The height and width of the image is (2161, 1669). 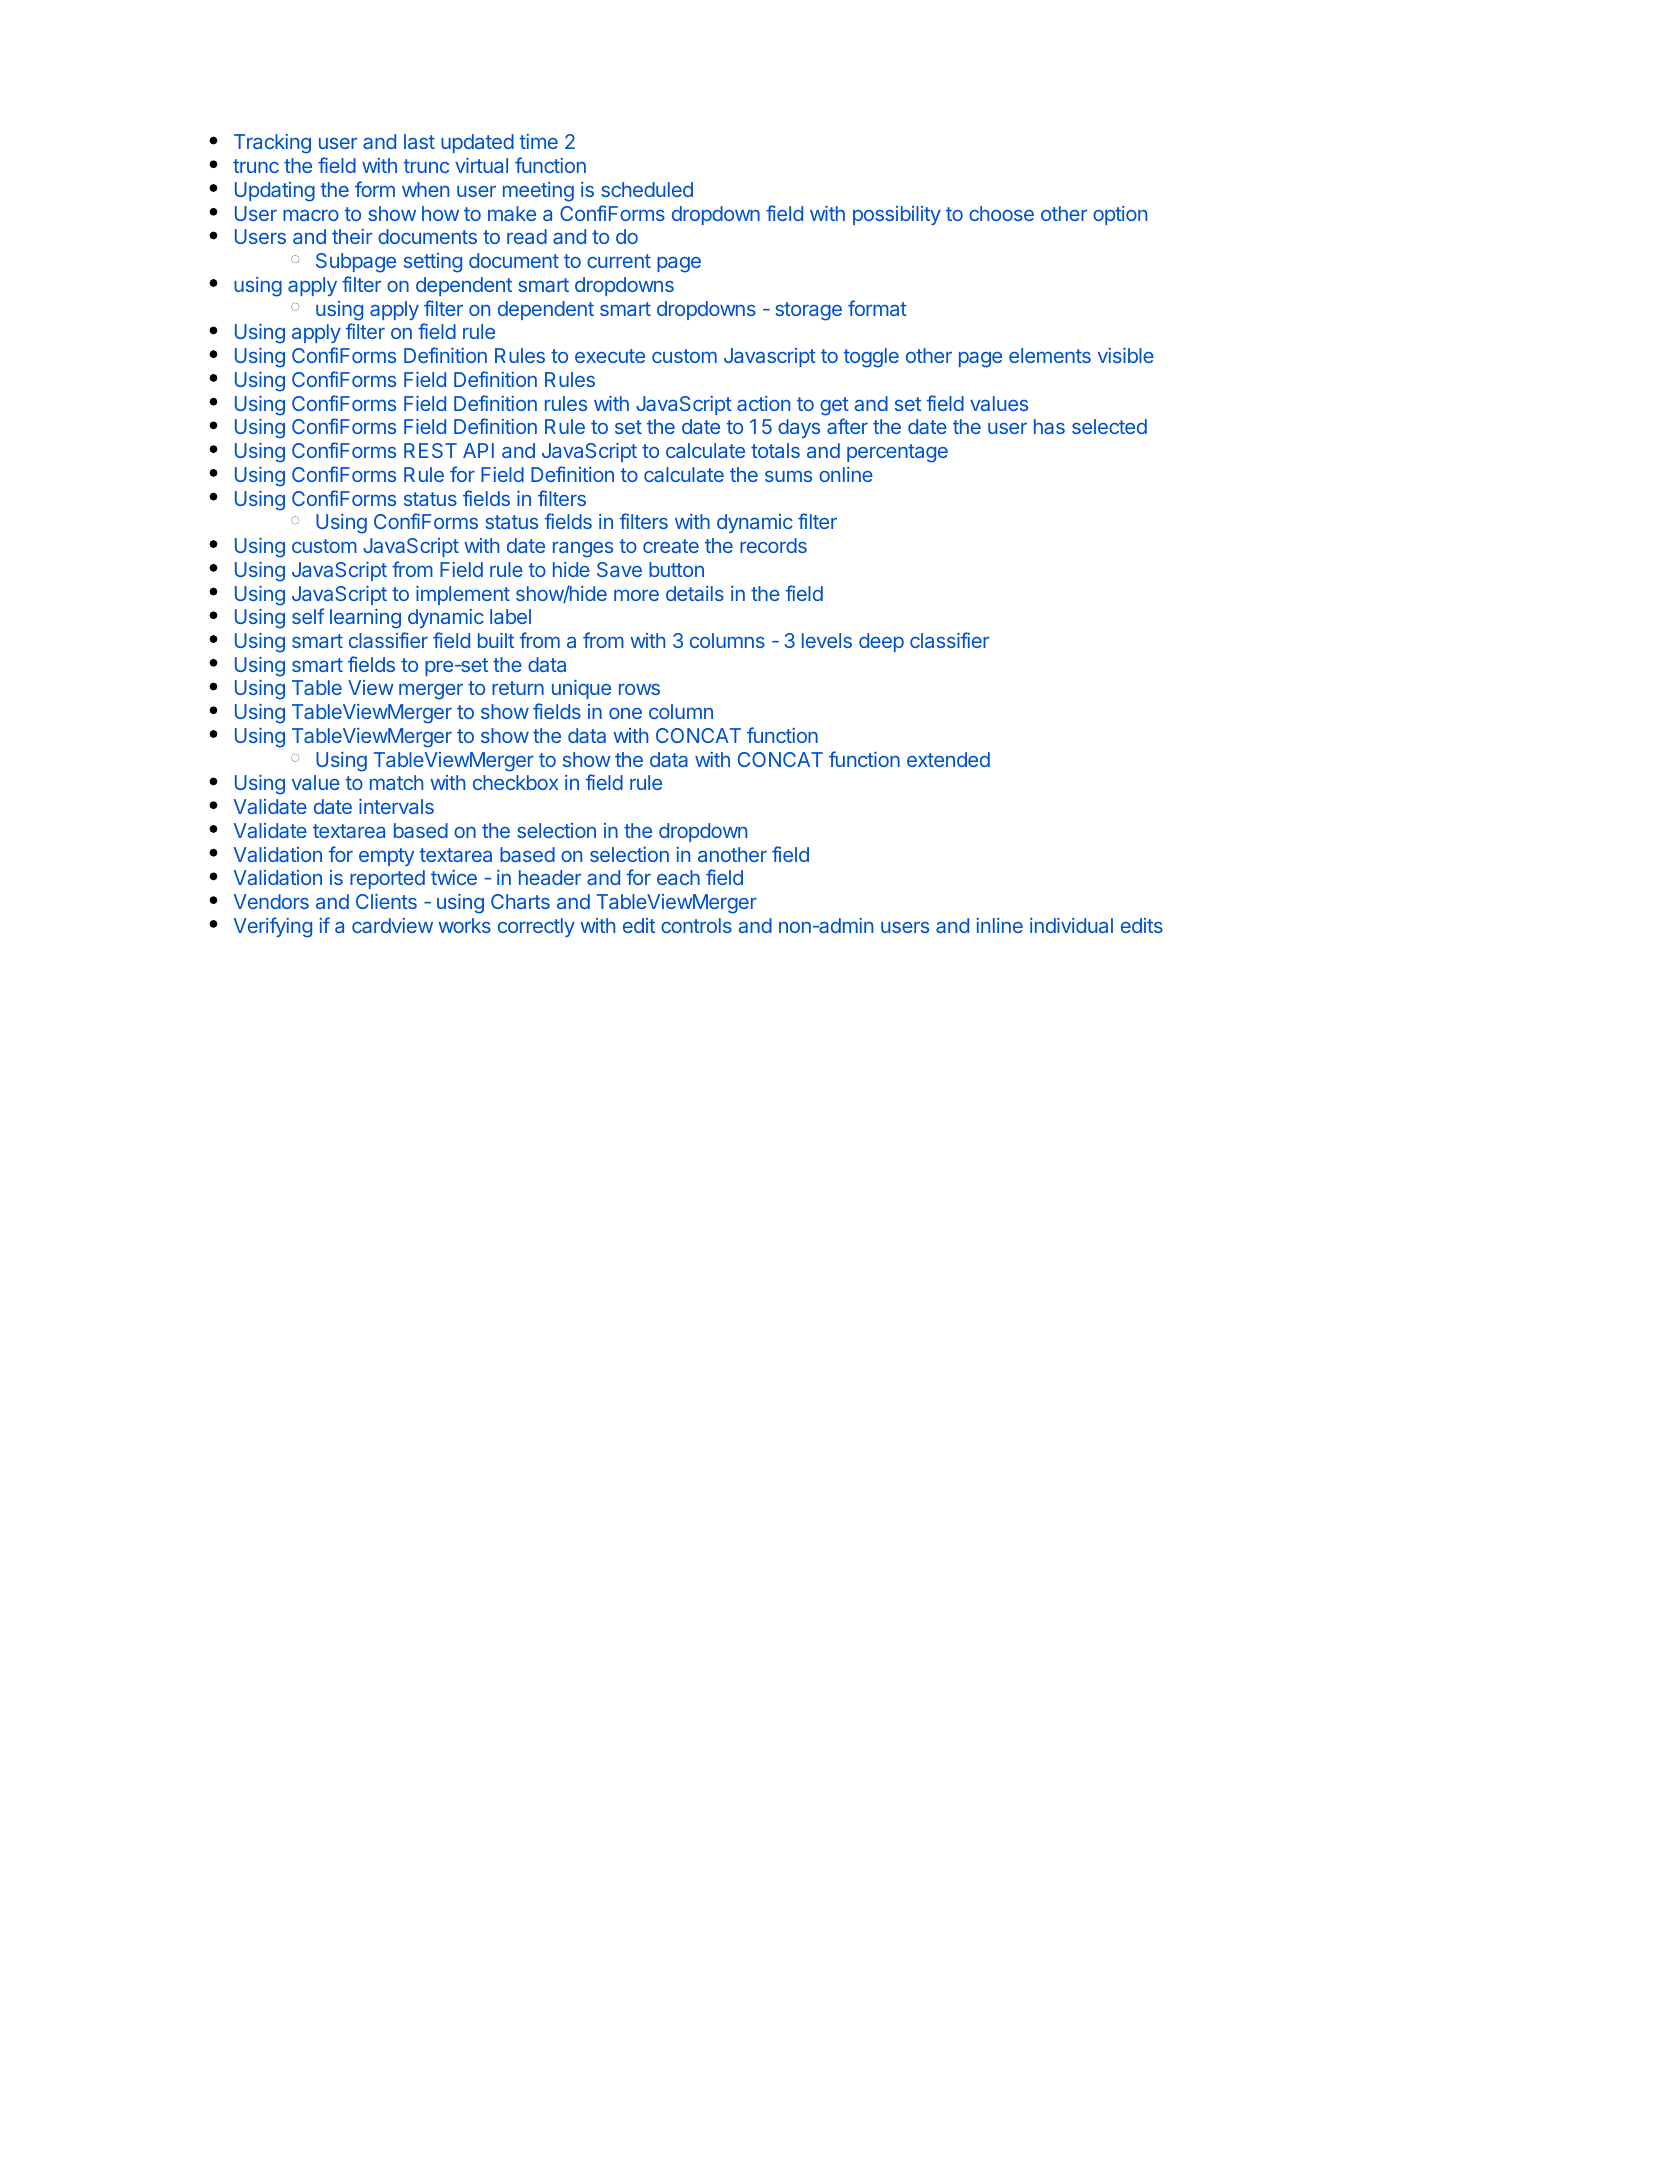 I want to click on choose, so click(x=1001, y=213).
